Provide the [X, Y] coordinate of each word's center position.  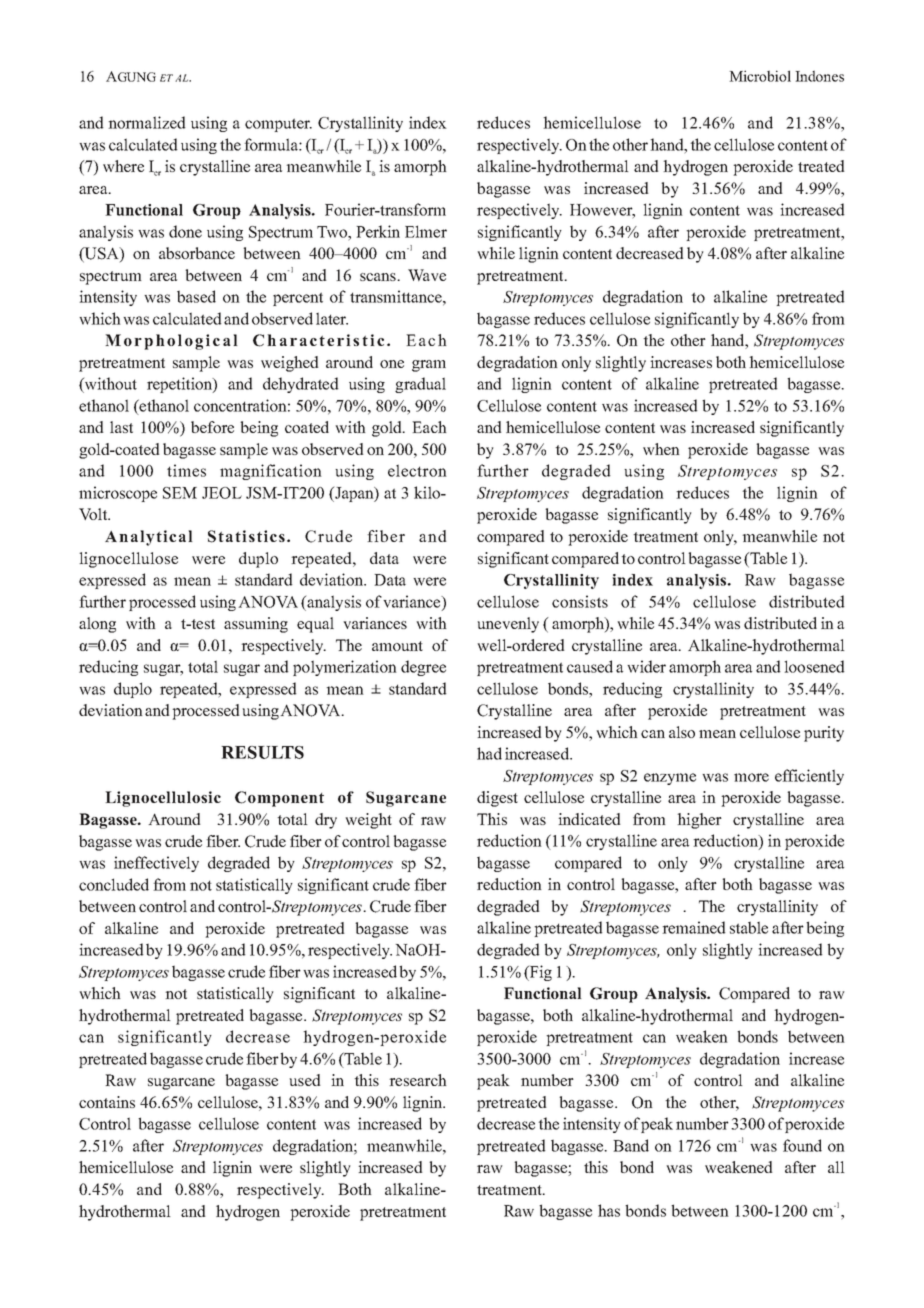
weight [368, 821]
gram [429, 366]
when [661, 449]
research [418, 1080]
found [802, 1145]
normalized [147, 122]
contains [107, 1102]
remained [694, 927]
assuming [256, 625]
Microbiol [760, 76]
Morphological [171, 342]
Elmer [426, 231]
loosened [814, 666]
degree [423, 668]
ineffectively [156, 864]
